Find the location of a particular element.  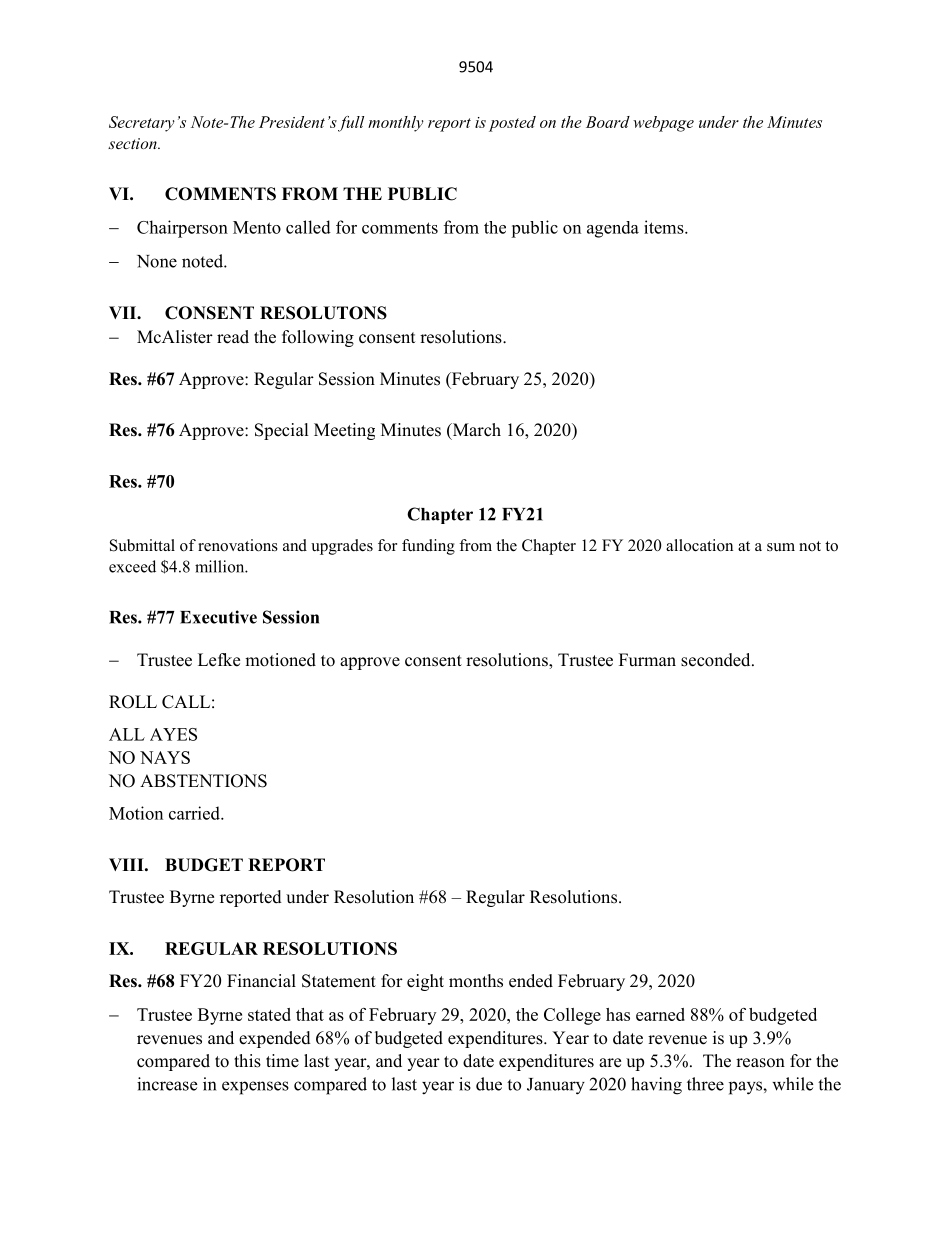

section is located at coordinates (133, 143).
